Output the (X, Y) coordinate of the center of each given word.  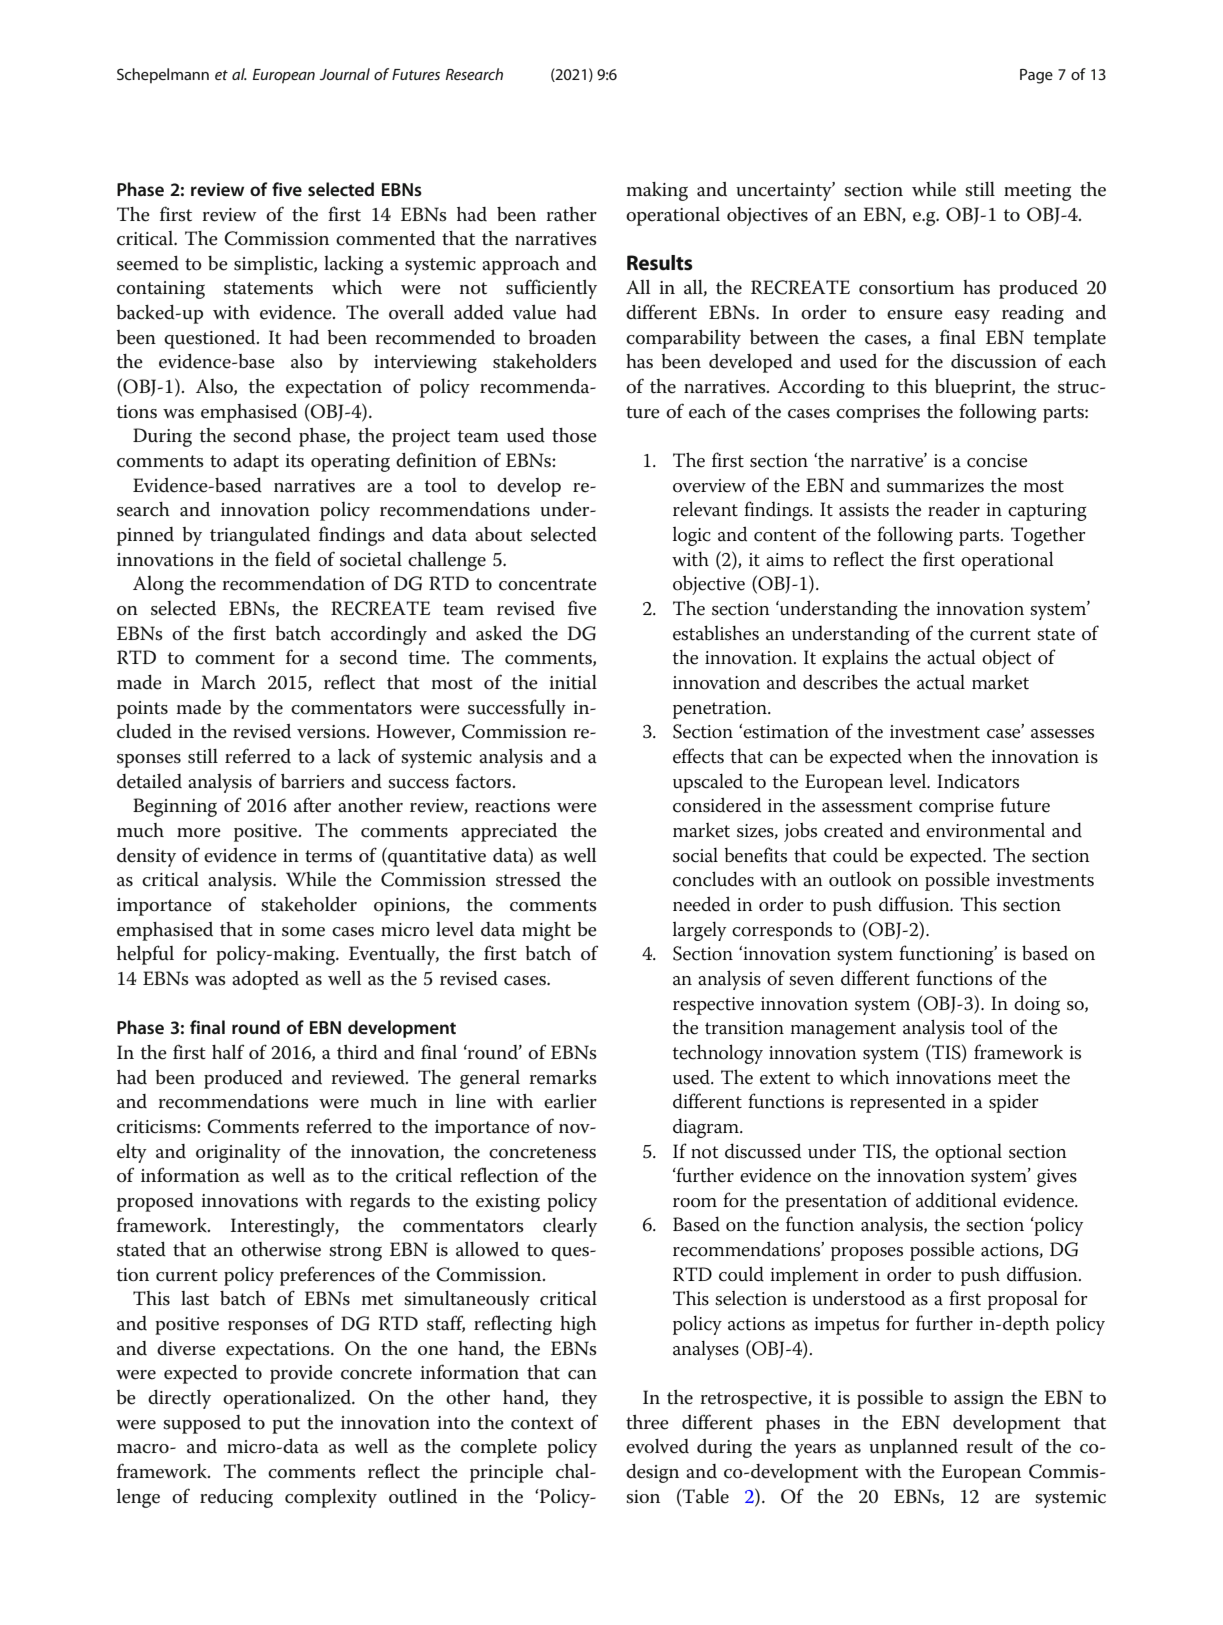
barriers (313, 781)
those (574, 435)
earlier (570, 1101)
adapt (256, 462)
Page (1036, 76)
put (286, 1425)
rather (571, 214)
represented (898, 1103)
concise (997, 461)
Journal (345, 74)
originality (238, 1153)
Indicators (978, 781)
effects (698, 756)
